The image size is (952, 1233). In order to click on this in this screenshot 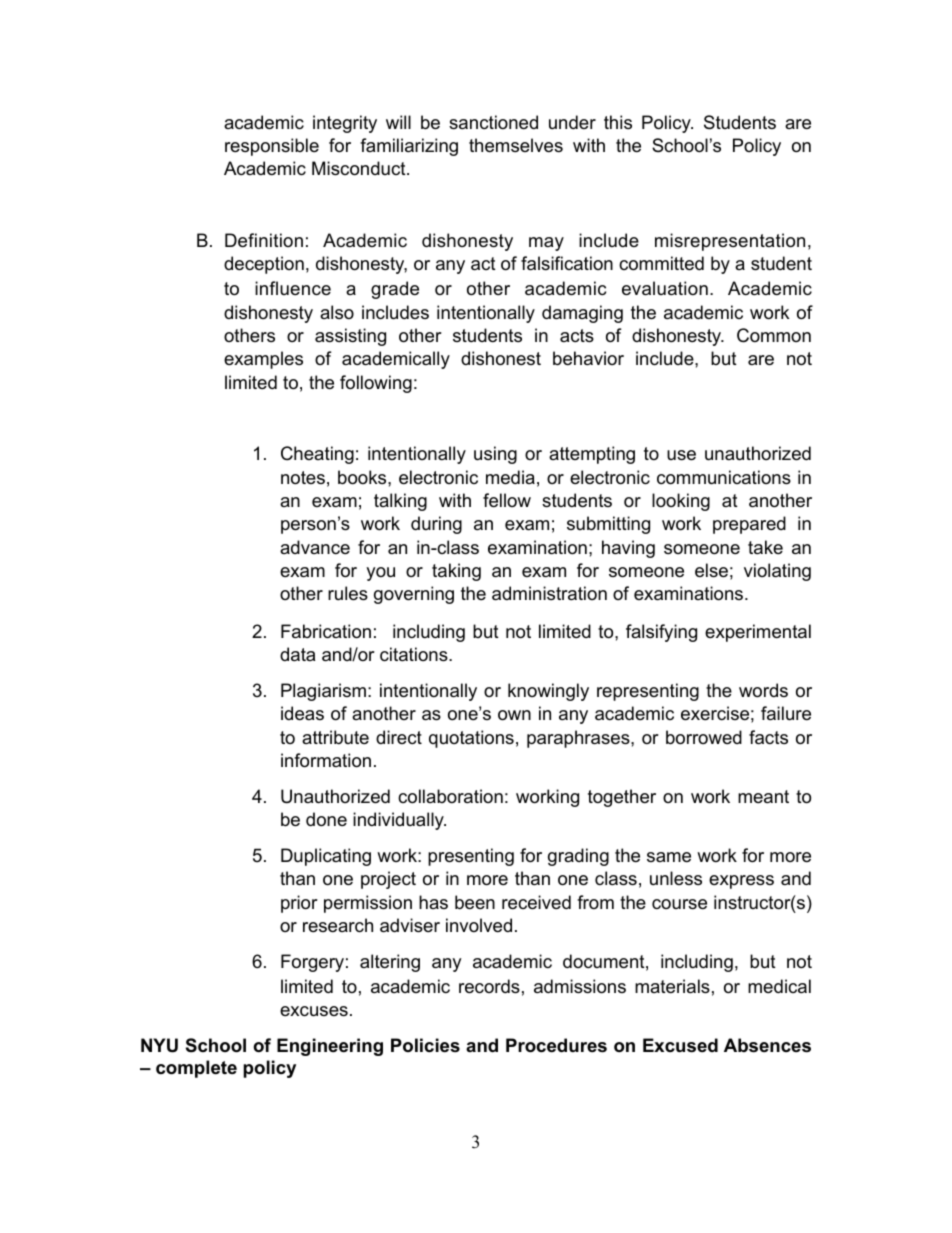, I will do `click(618, 122)`.
